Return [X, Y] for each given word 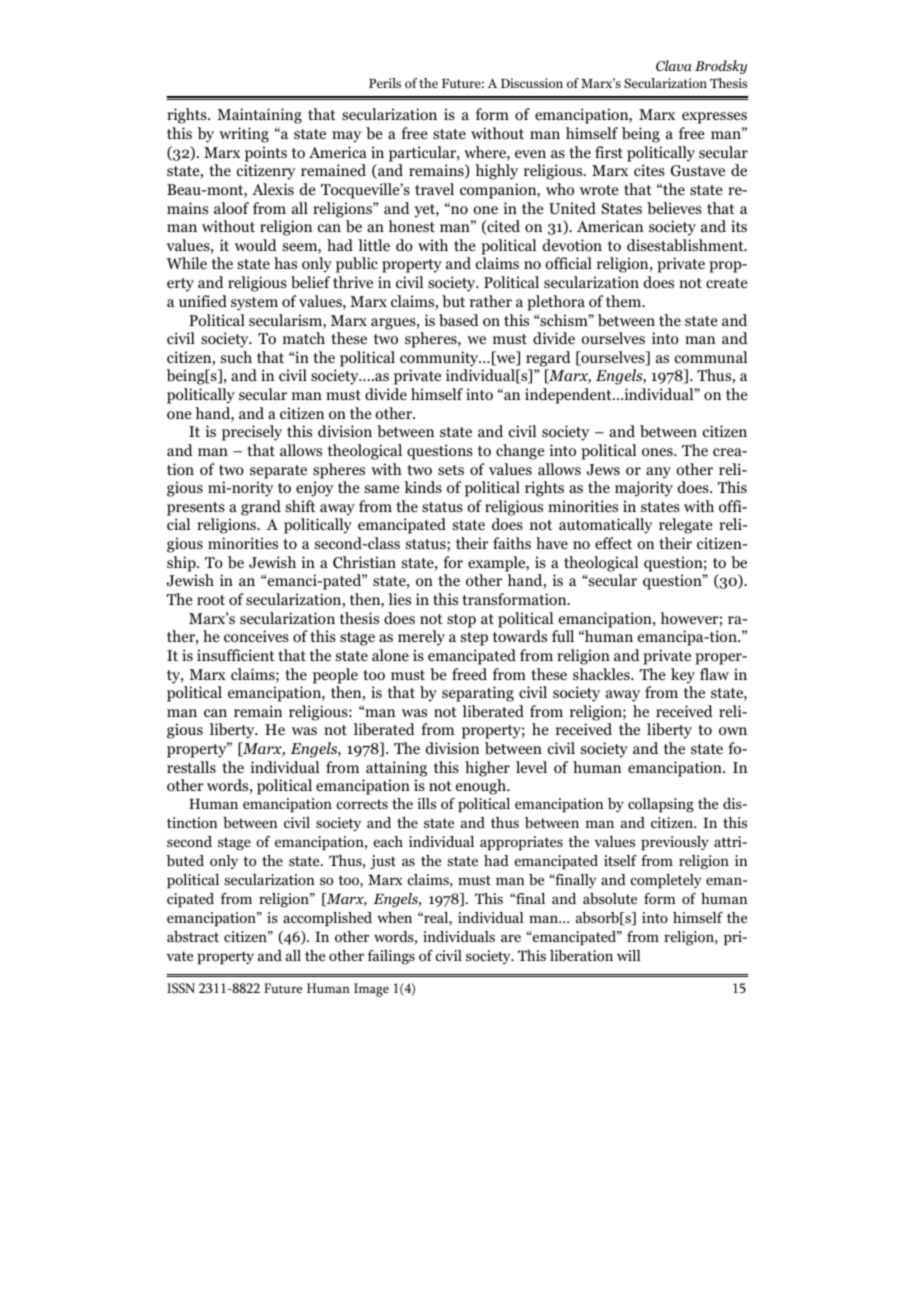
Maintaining [259, 116]
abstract [193, 936]
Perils [385, 83]
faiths [512, 543]
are [511, 938]
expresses [714, 118]
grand [261, 508]
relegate [686, 526]
